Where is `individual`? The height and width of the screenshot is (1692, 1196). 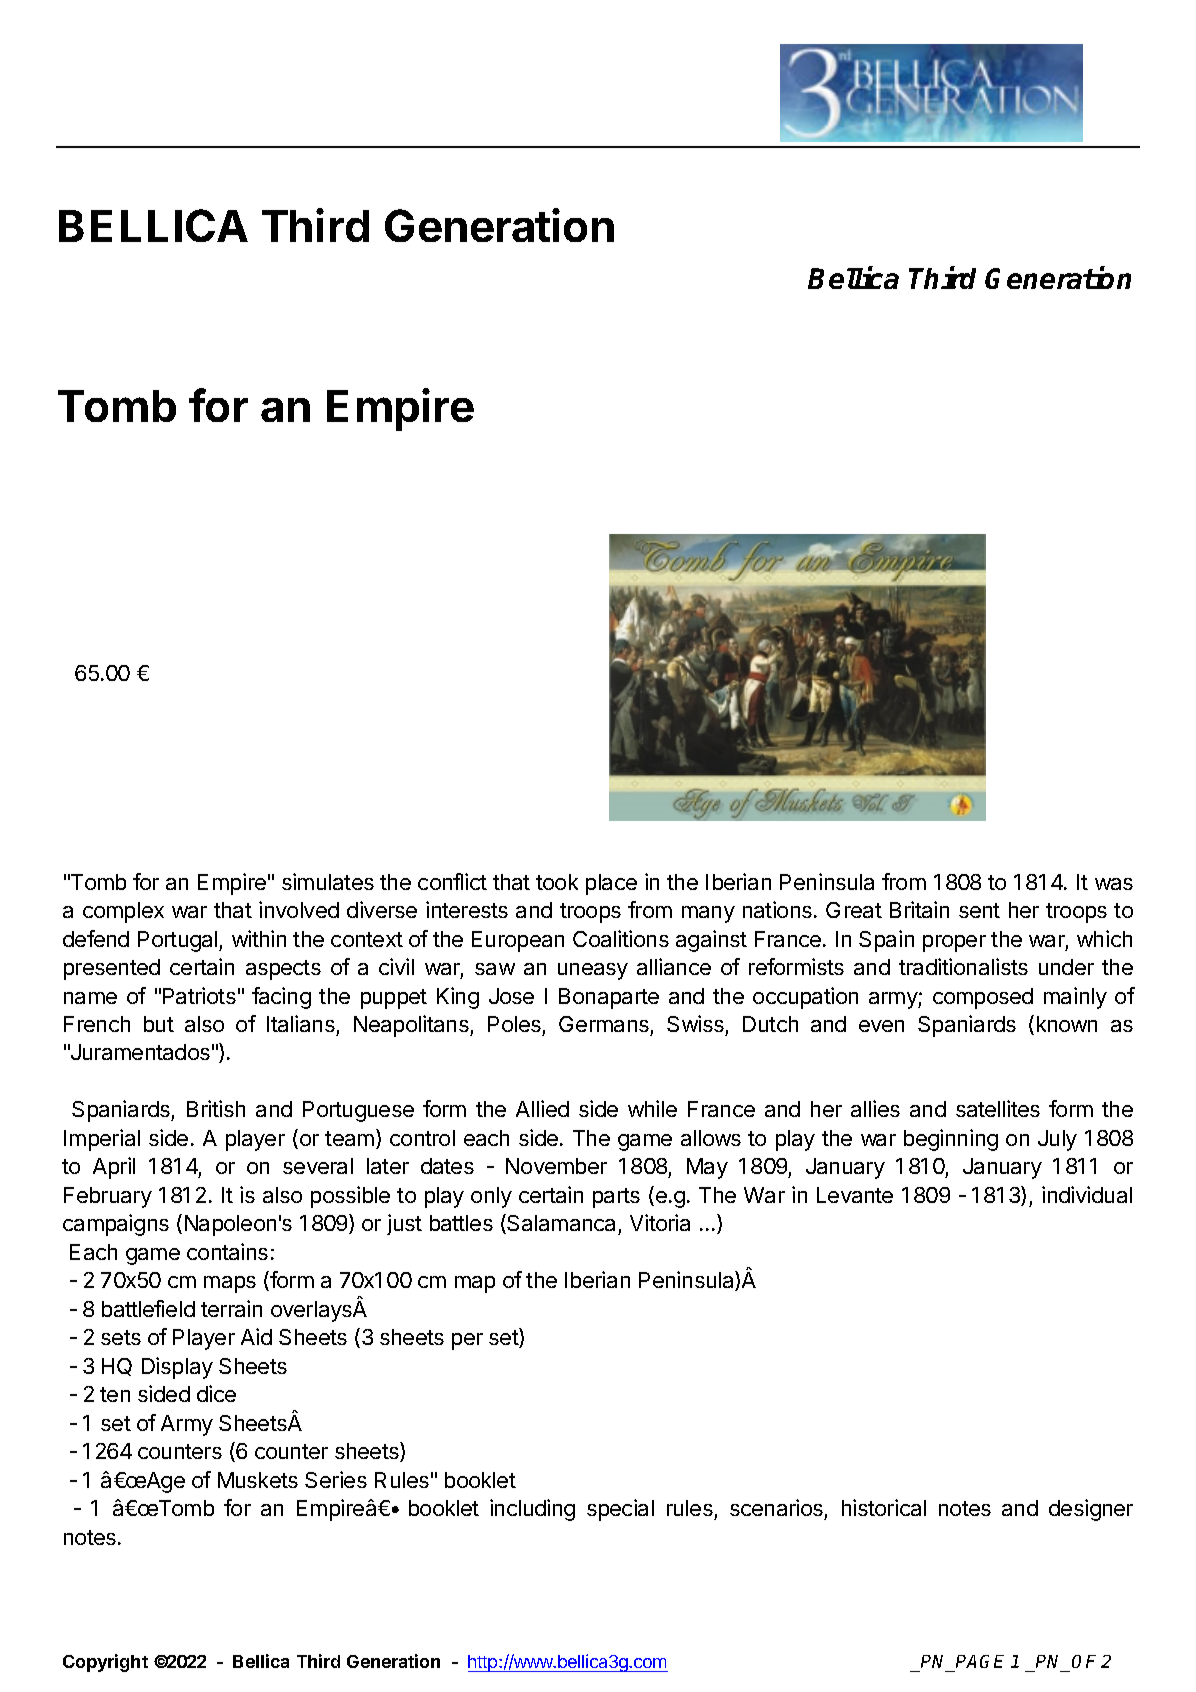
individual is located at coordinates (1087, 1194).
